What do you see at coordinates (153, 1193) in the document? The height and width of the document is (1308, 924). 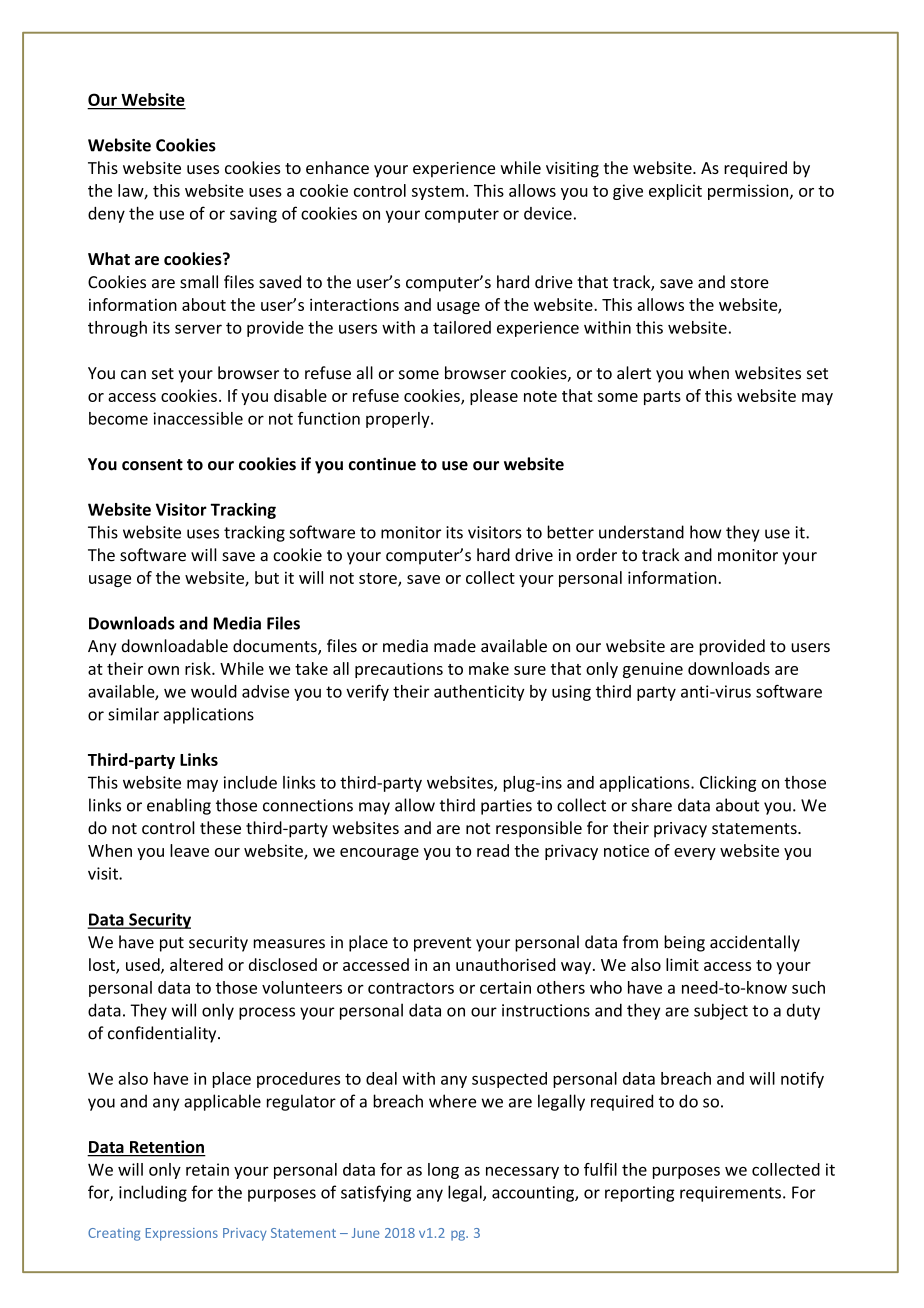 I see `including` at bounding box center [153, 1193].
